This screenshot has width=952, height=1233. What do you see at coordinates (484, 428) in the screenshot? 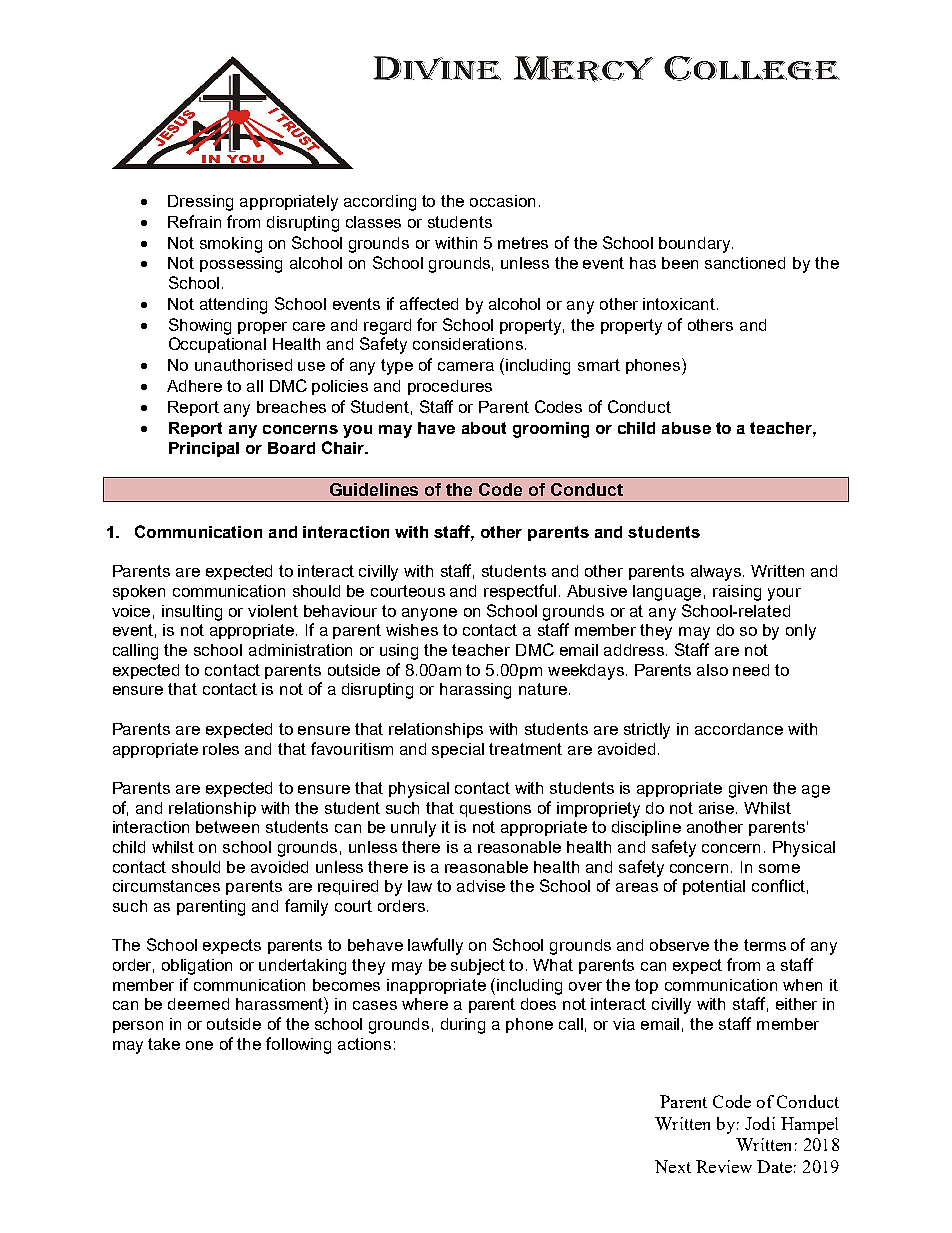
I see `about` at bounding box center [484, 428].
